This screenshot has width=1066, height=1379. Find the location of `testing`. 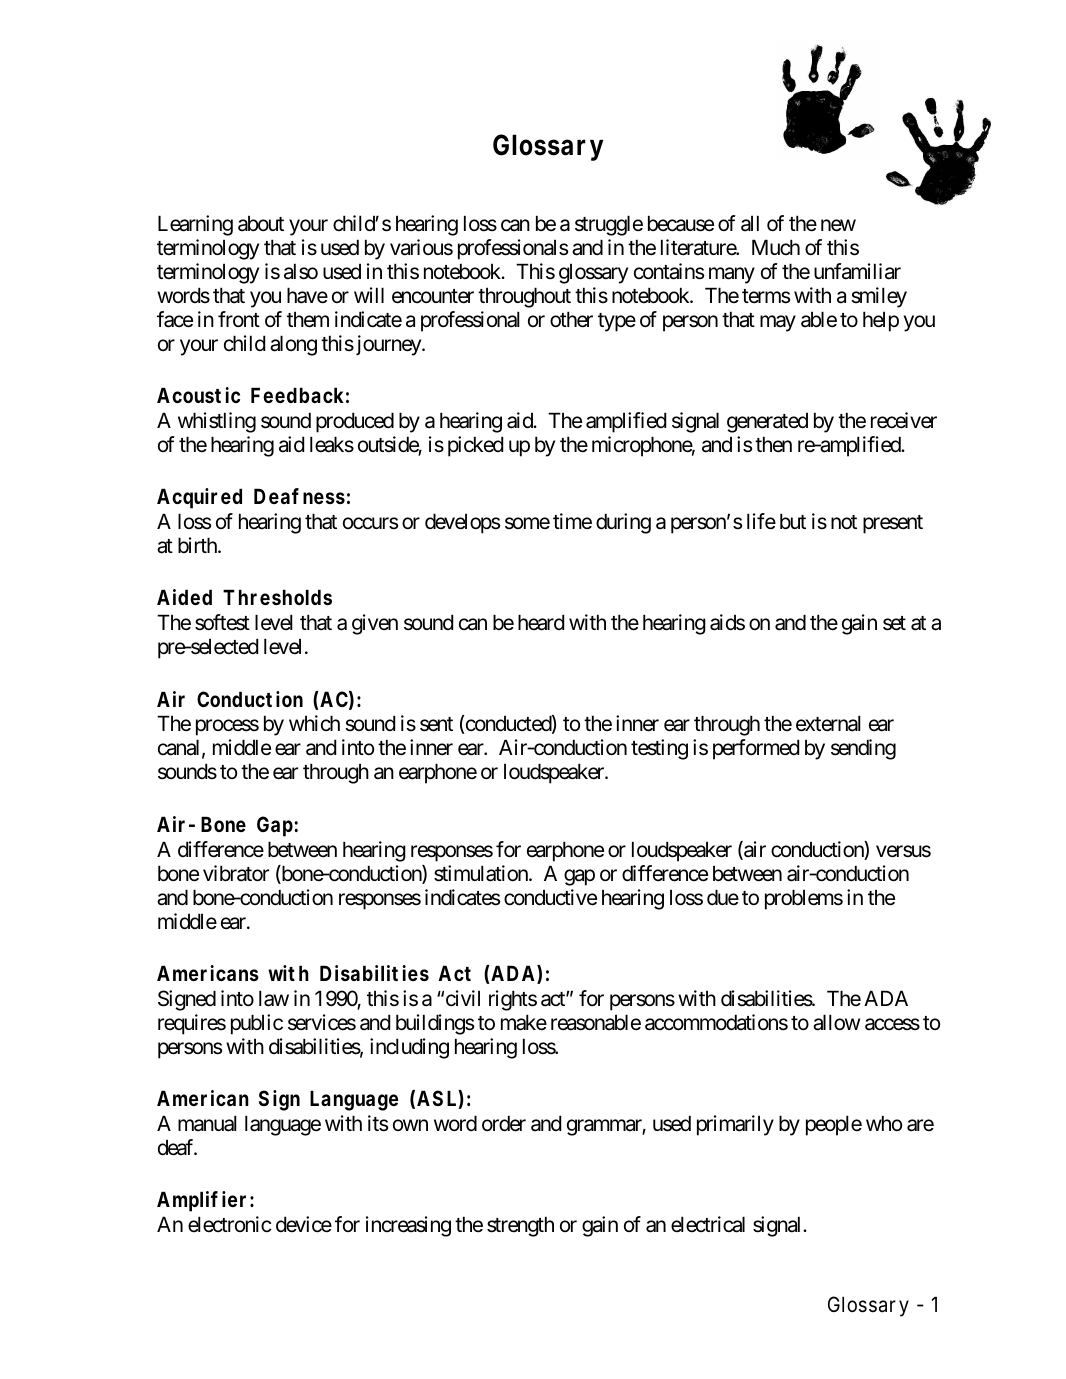

testing is located at coordinates (659, 749).
